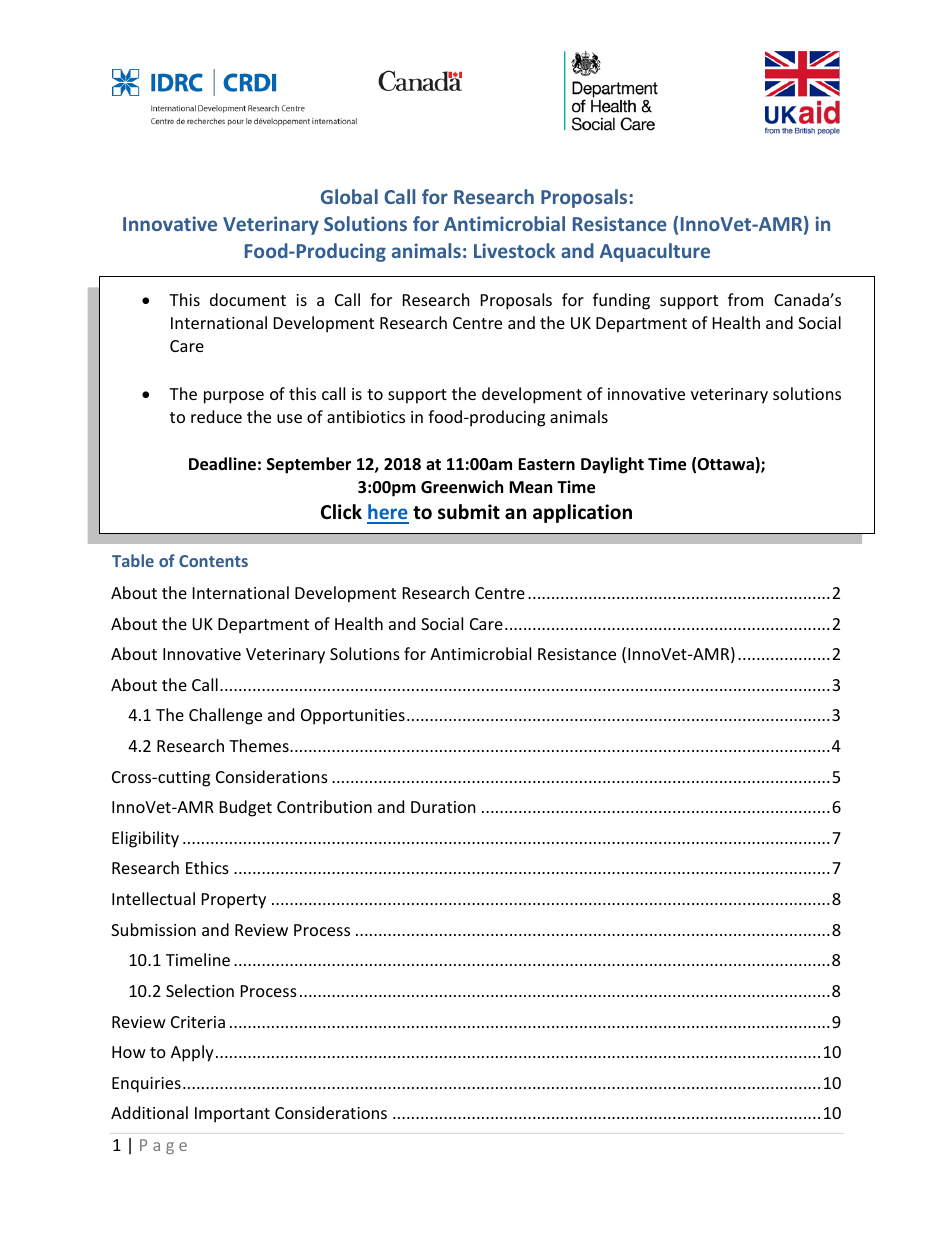 This screenshot has width=952, height=1233. I want to click on Contents, so click(213, 561).
